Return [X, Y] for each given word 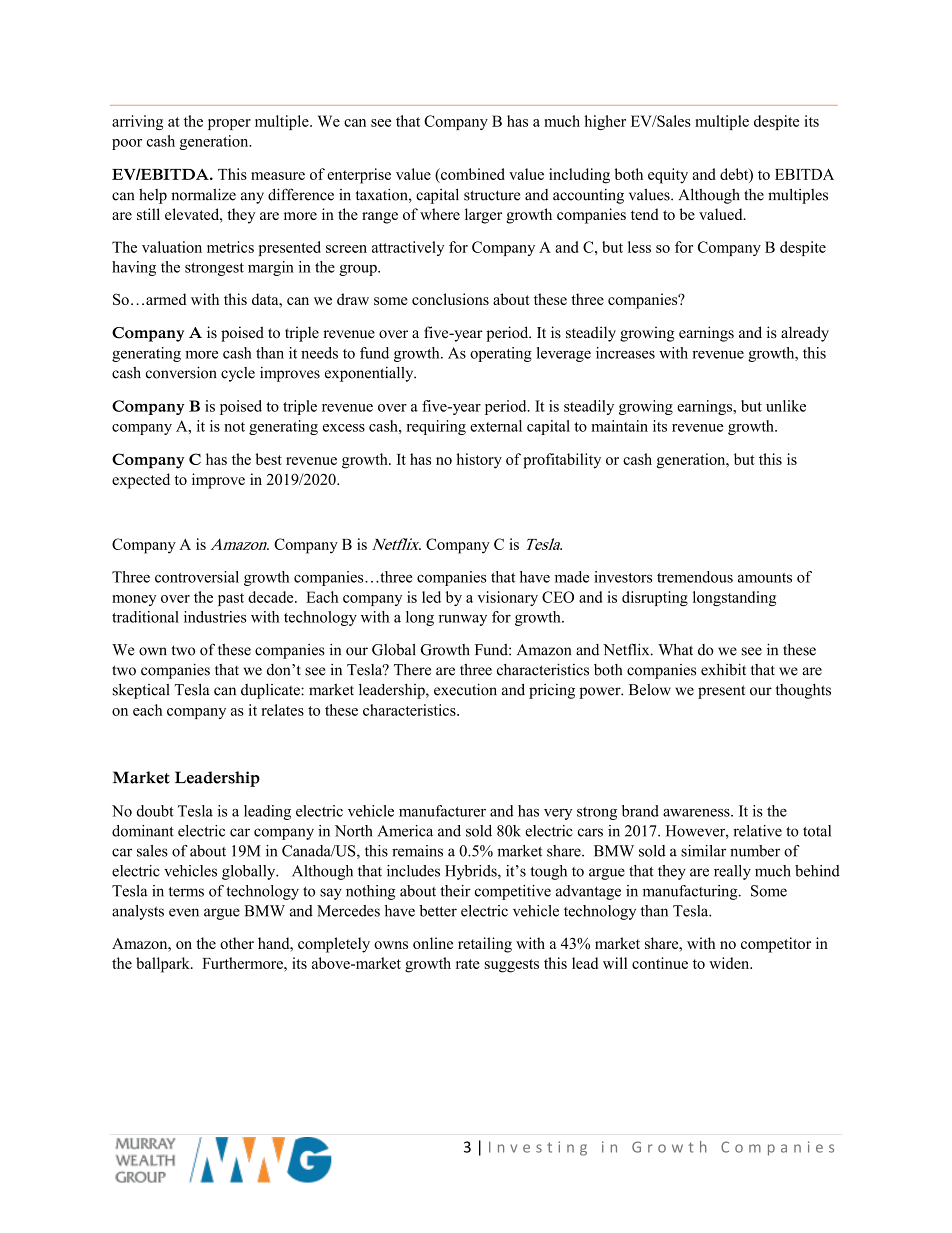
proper [229, 124]
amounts [765, 578]
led [431, 597]
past [231, 599]
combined [472, 174]
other [237, 943]
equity [668, 176]
